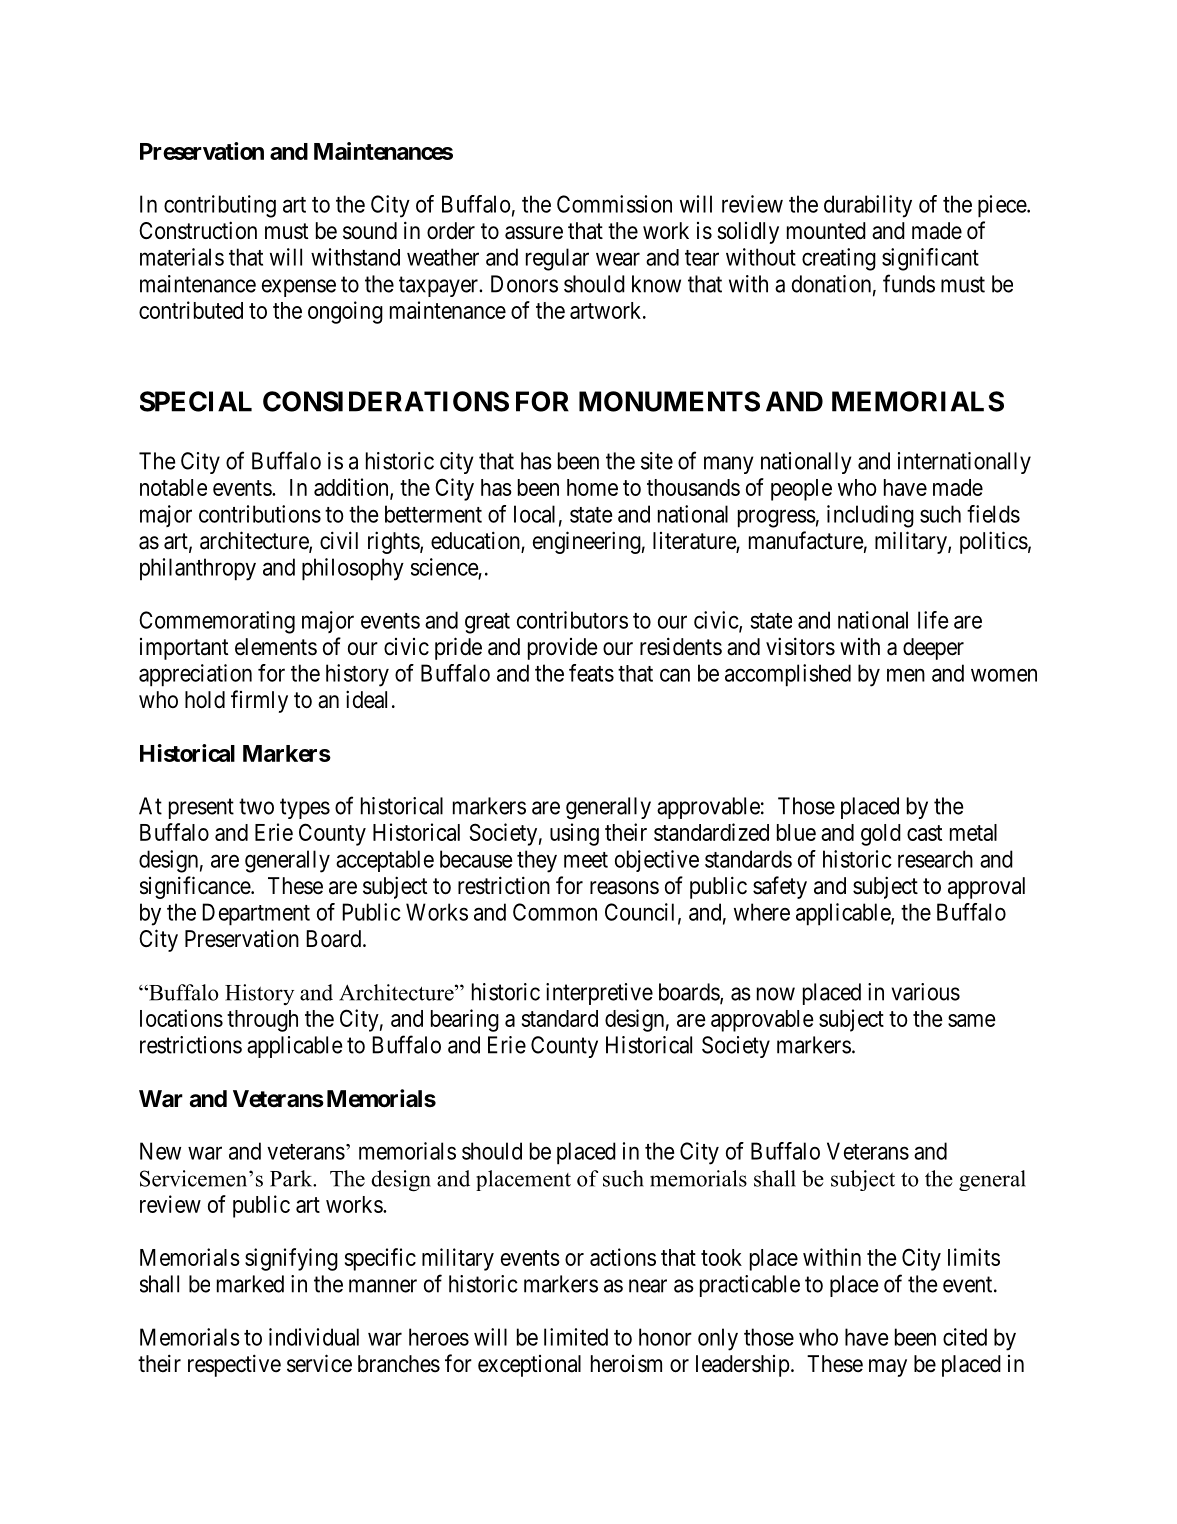  I want to click on through, so click(262, 1021).
